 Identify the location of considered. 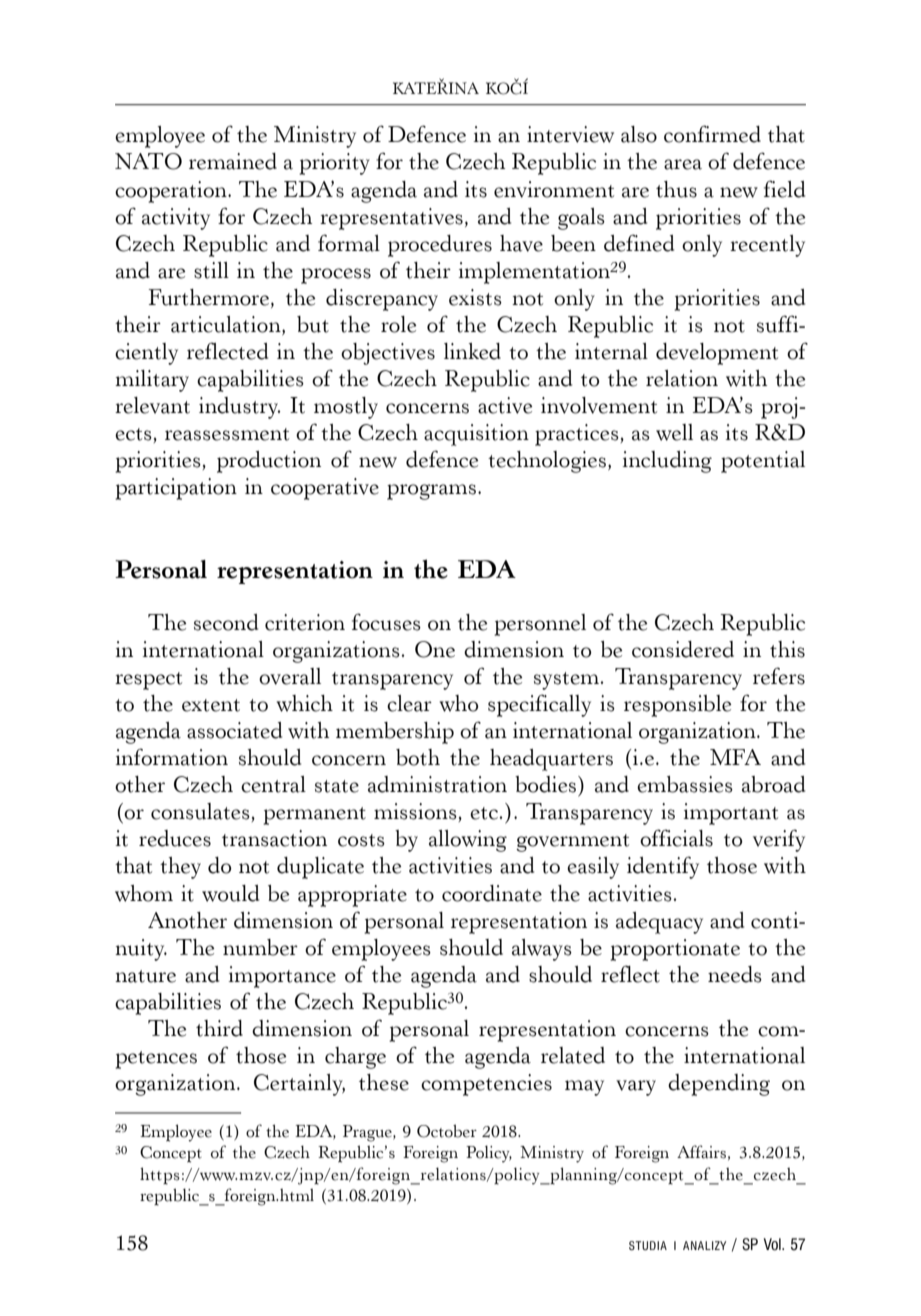
(683, 649).
